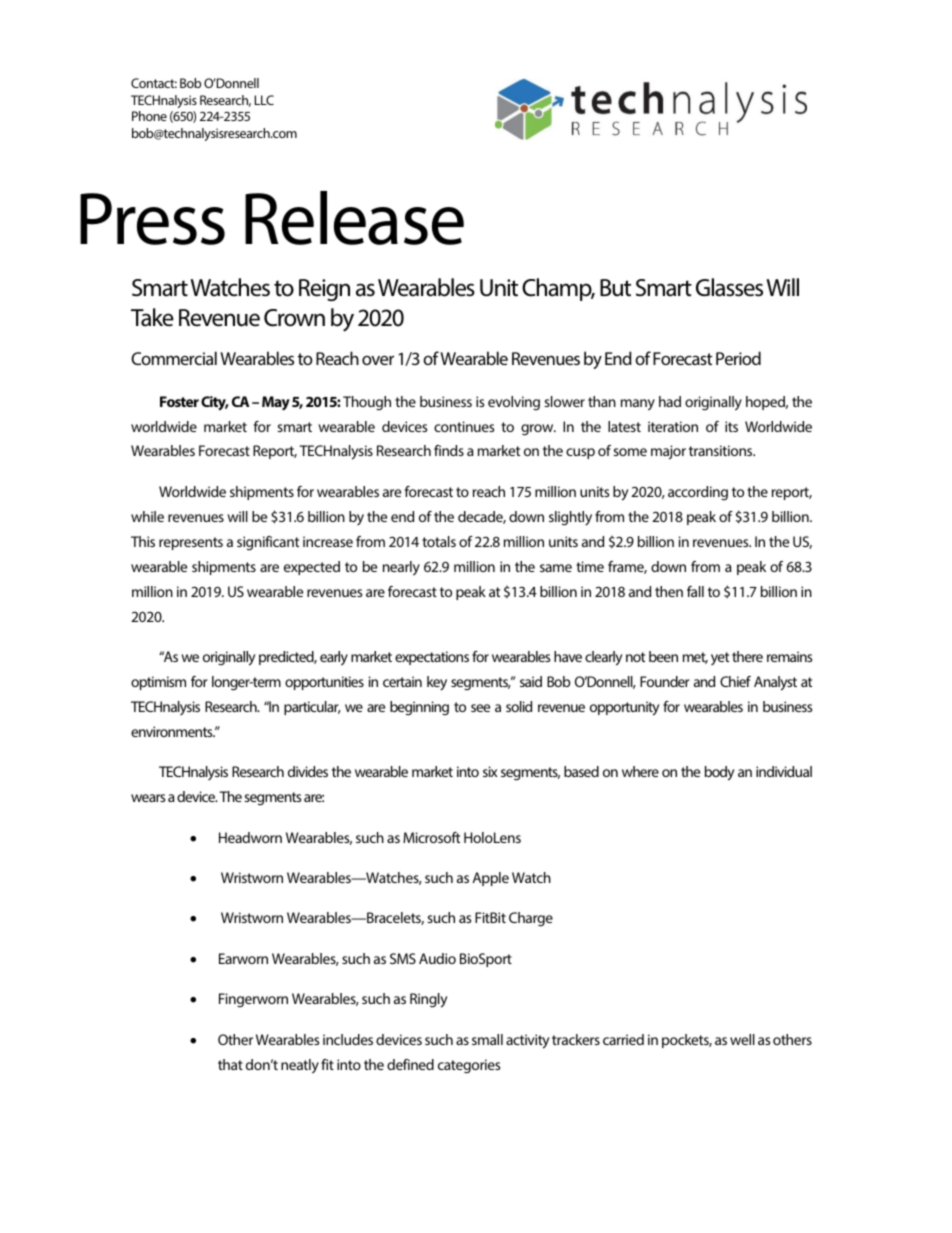 Image resolution: width=952 pixels, height=1233 pixels. What do you see at coordinates (558, 289) in the screenshot?
I see `Champ` at bounding box center [558, 289].
